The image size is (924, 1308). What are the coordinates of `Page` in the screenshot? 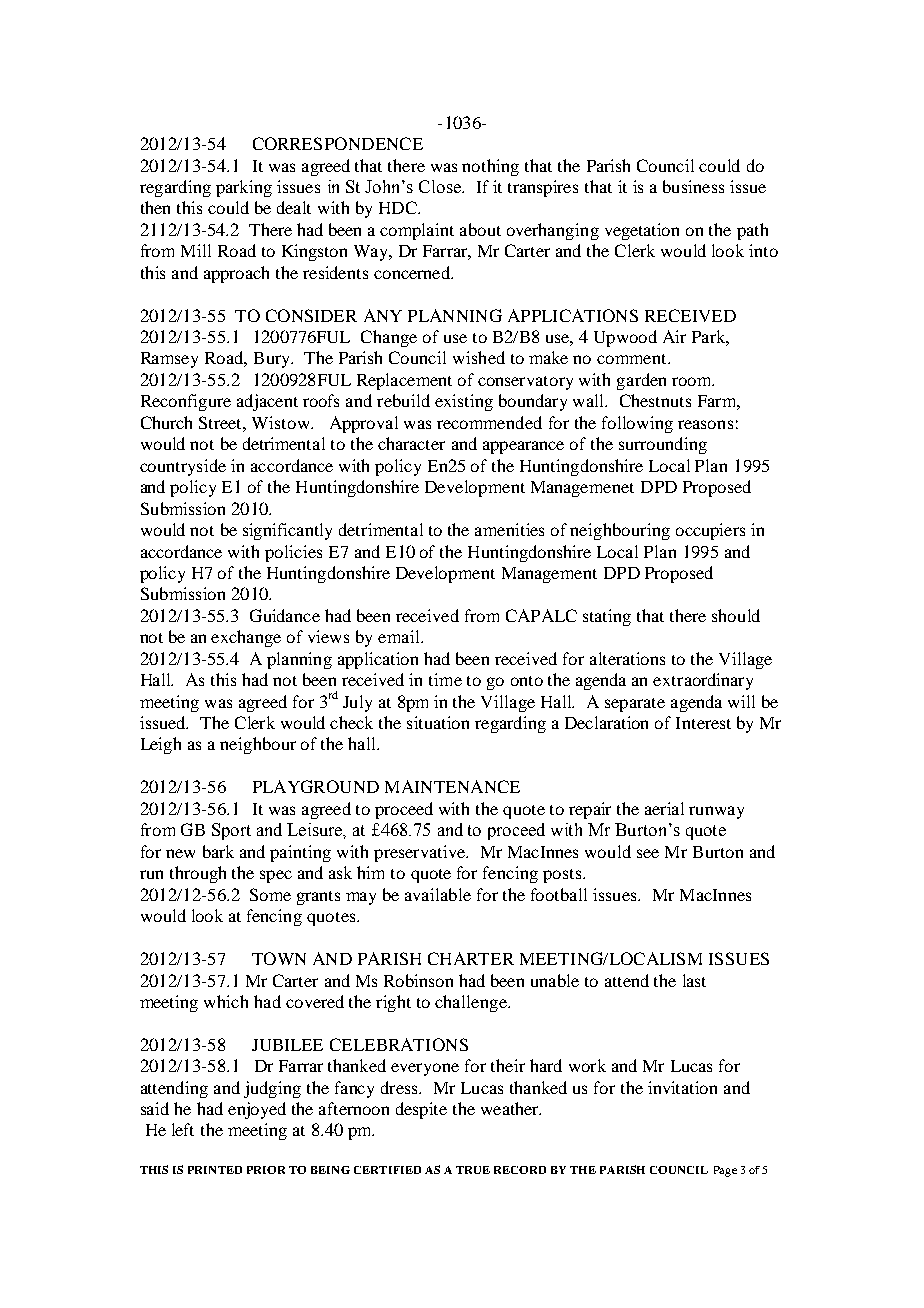 It's located at (725, 1171).
